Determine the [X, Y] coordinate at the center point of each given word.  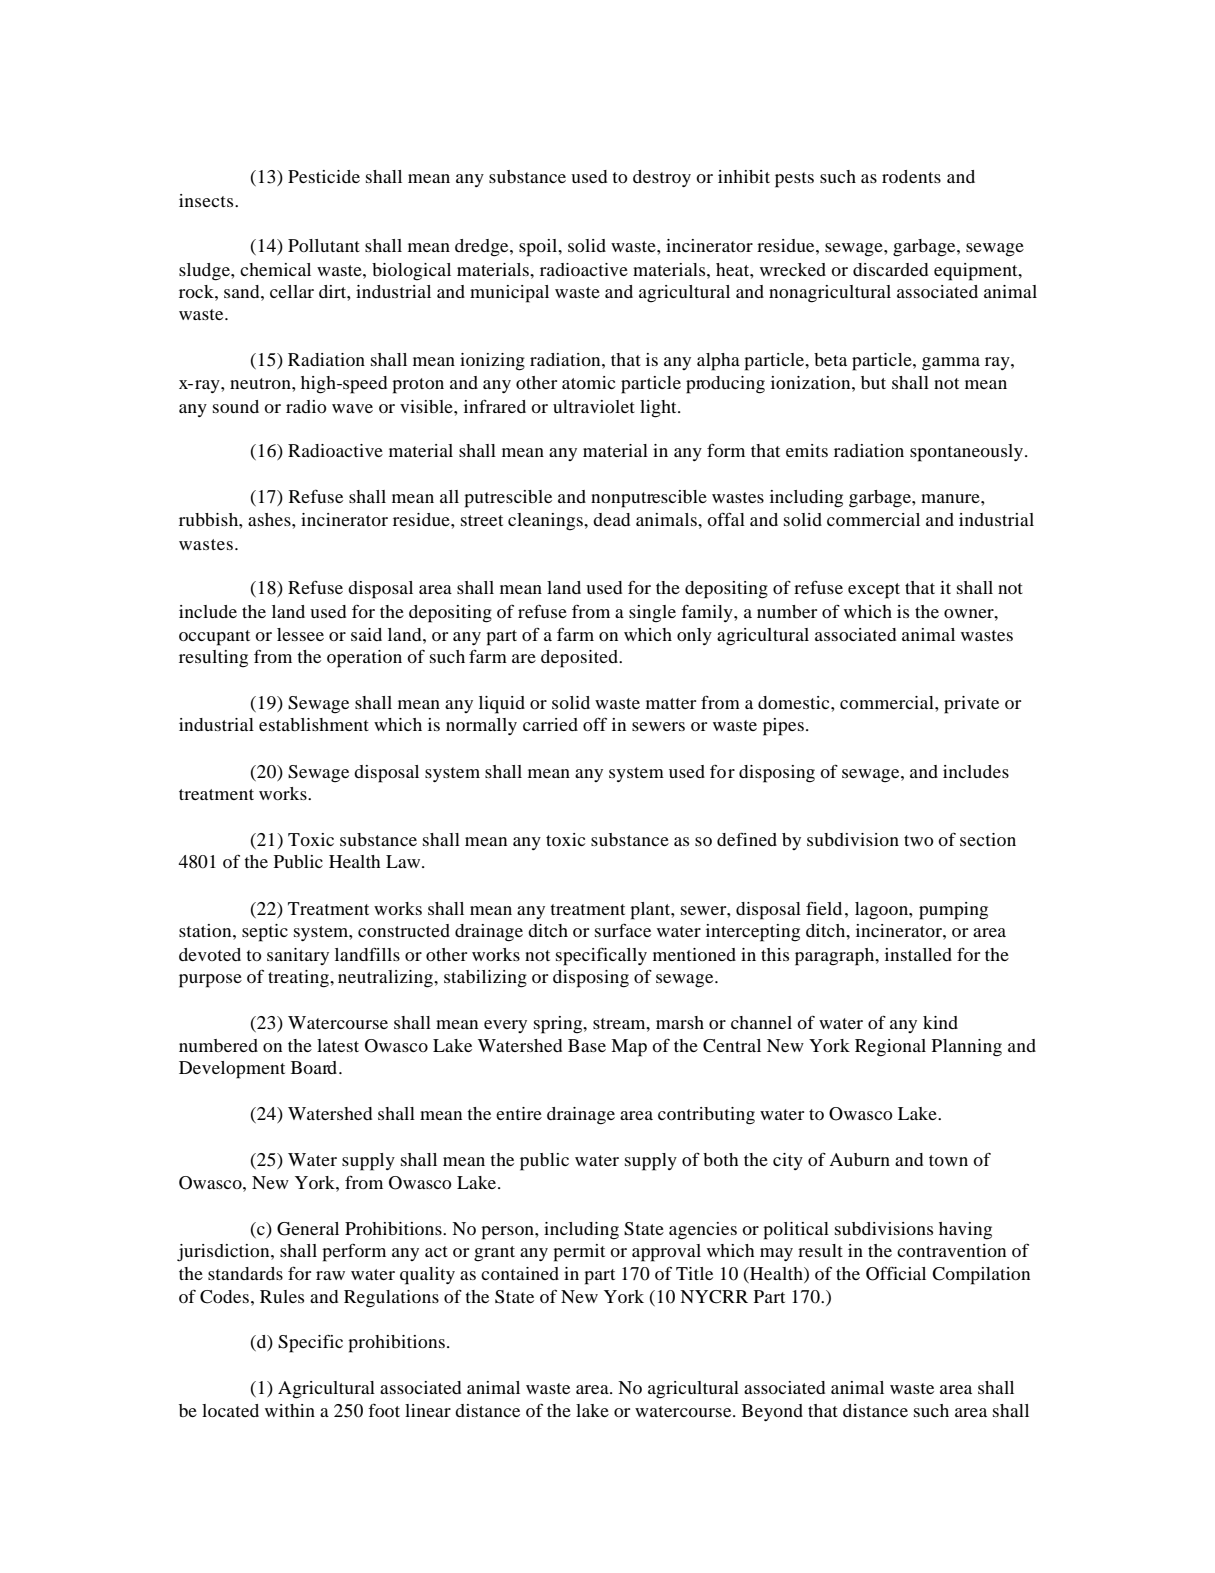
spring [559, 1025]
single [652, 614]
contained [520, 1273]
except [874, 591]
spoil [539, 248]
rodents [911, 176]
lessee [300, 634]
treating [299, 979]
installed [918, 954]
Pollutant [324, 245]
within [290, 1410]
